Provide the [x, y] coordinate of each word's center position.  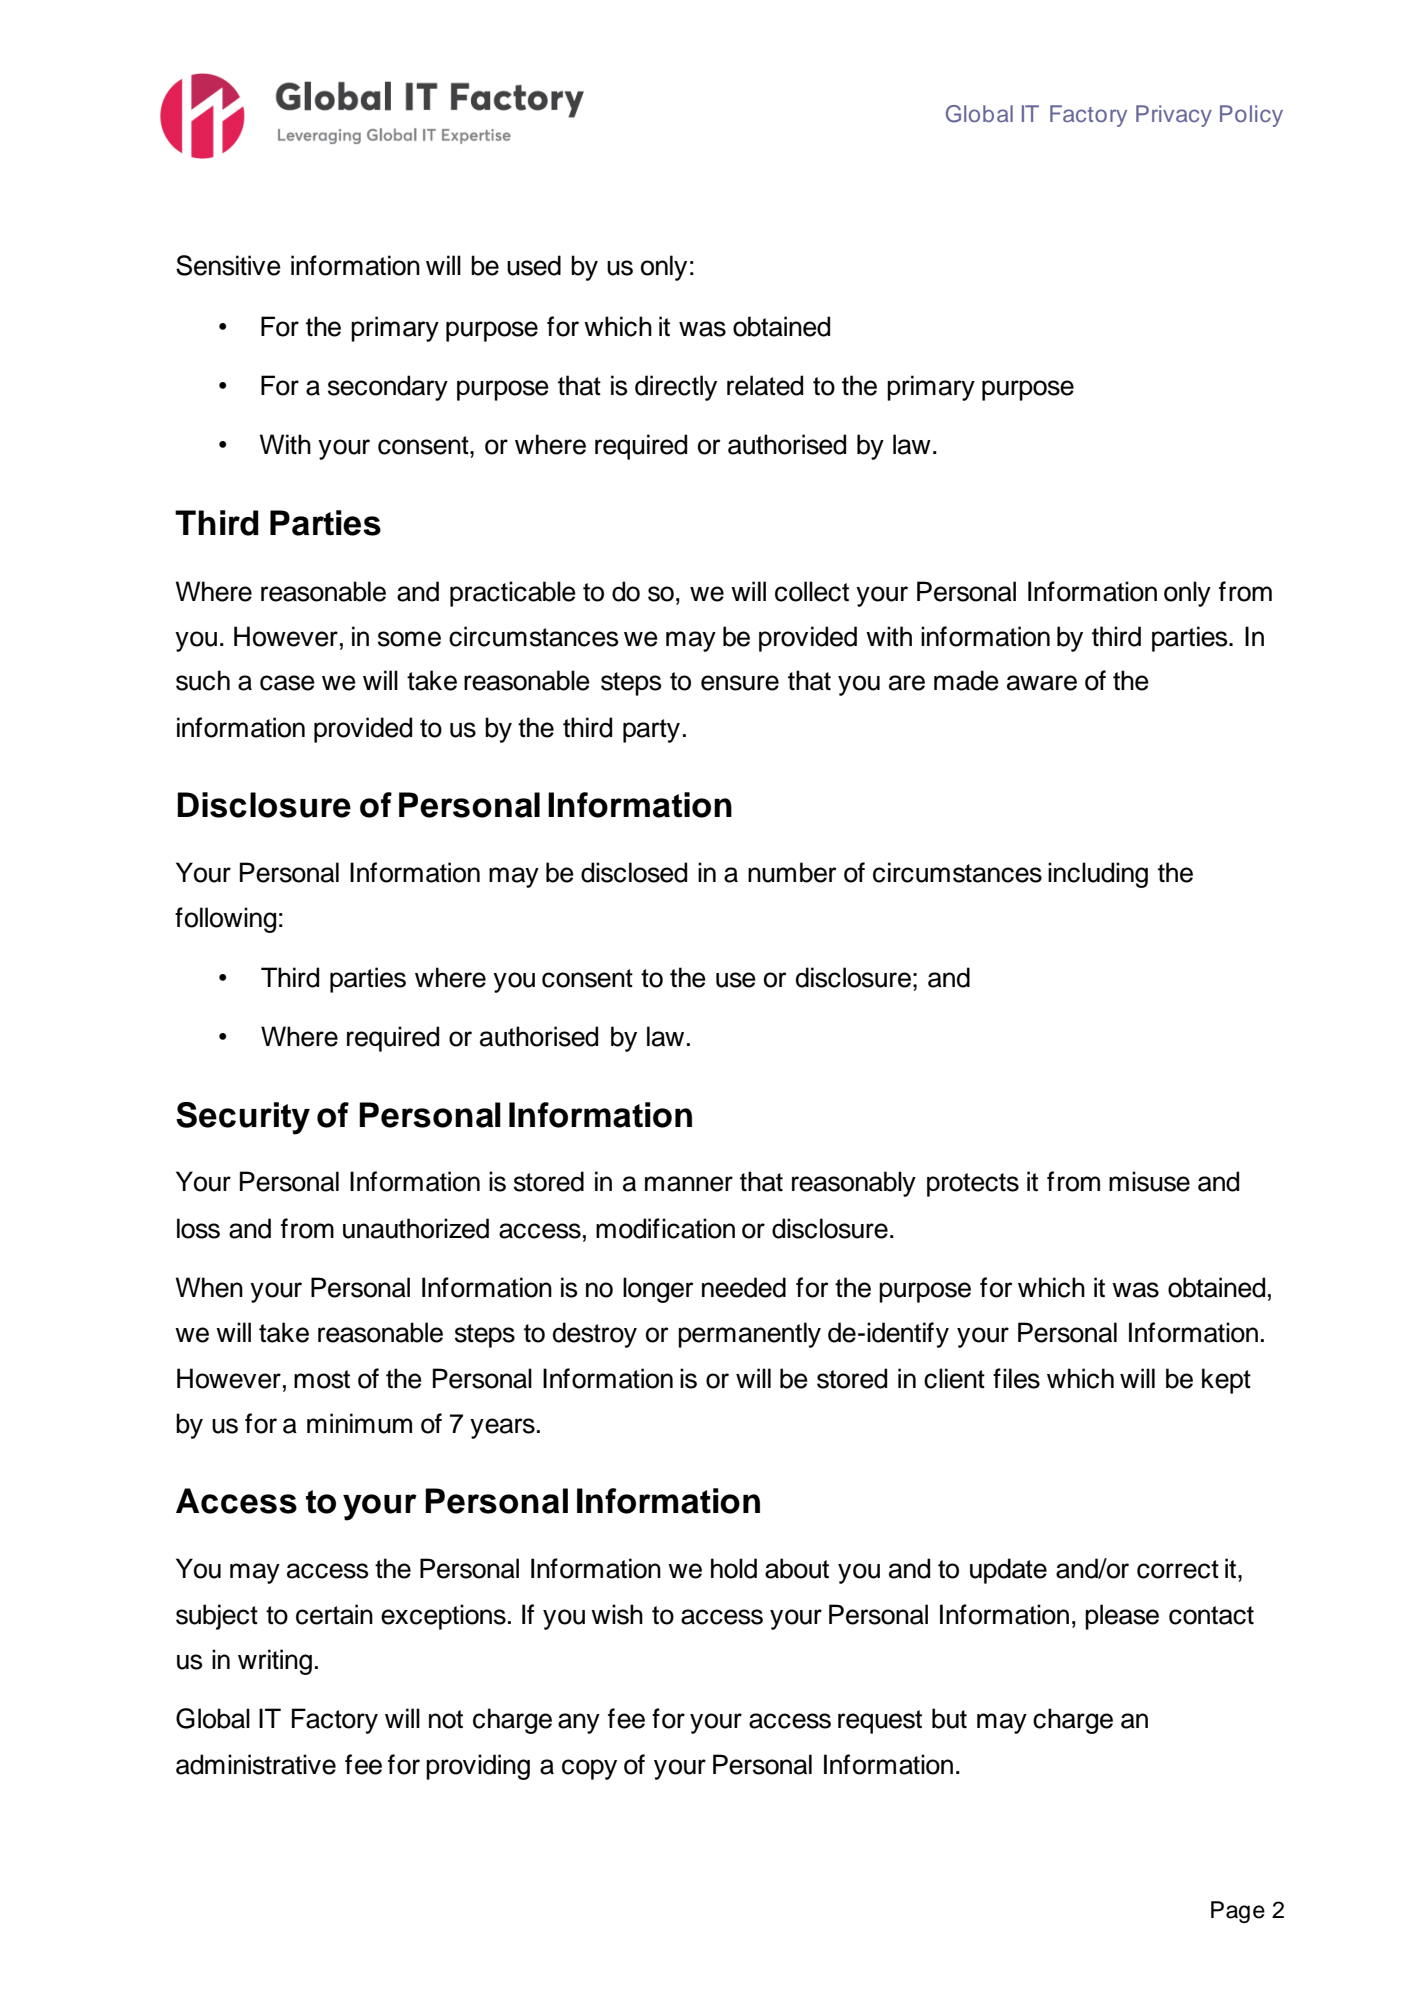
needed [744, 1287]
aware [1042, 683]
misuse [1149, 1181]
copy [589, 1769]
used [534, 265]
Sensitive [228, 265]
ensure [740, 683]
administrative [256, 1764]
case [287, 683]
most [322, 1379]
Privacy [1174, 116]
